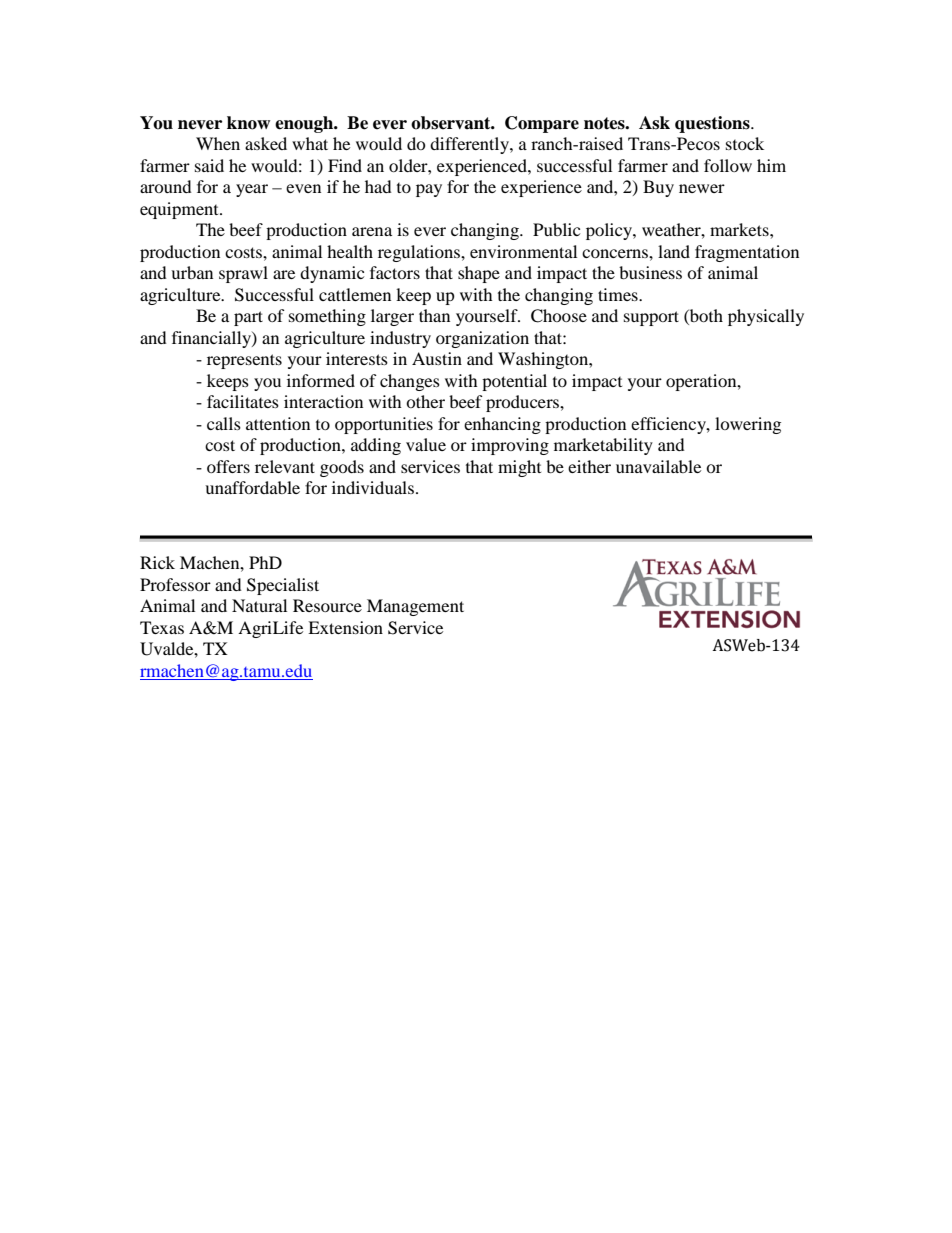  What do you see at coordinates (470, 145) in the page?
I see `differently` at bounding box center [470, 145].
